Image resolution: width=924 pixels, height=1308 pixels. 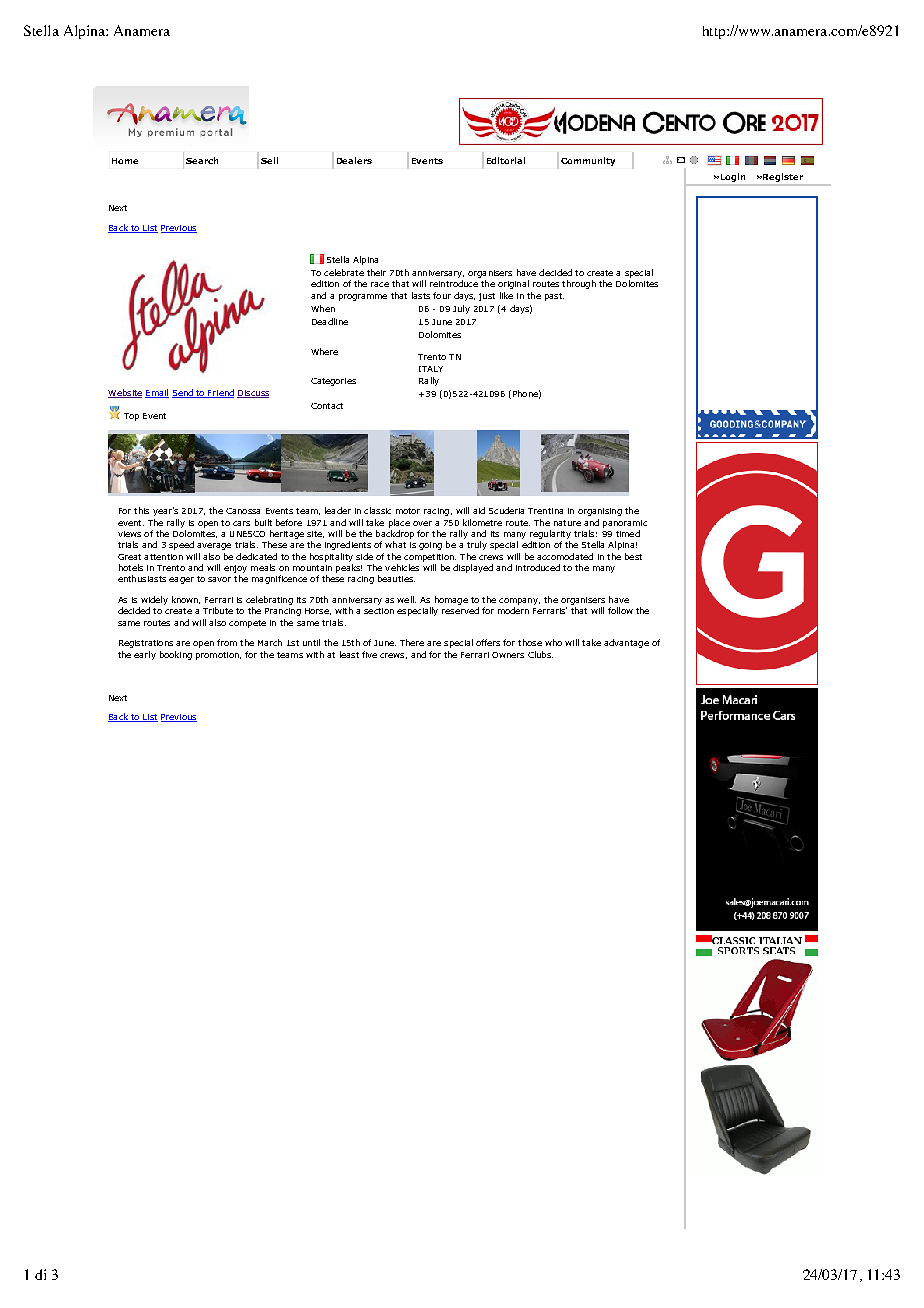 What do you see at coordinates (412, 642) in the screenshot?
I see `There` at bounding box center [412, 642].
